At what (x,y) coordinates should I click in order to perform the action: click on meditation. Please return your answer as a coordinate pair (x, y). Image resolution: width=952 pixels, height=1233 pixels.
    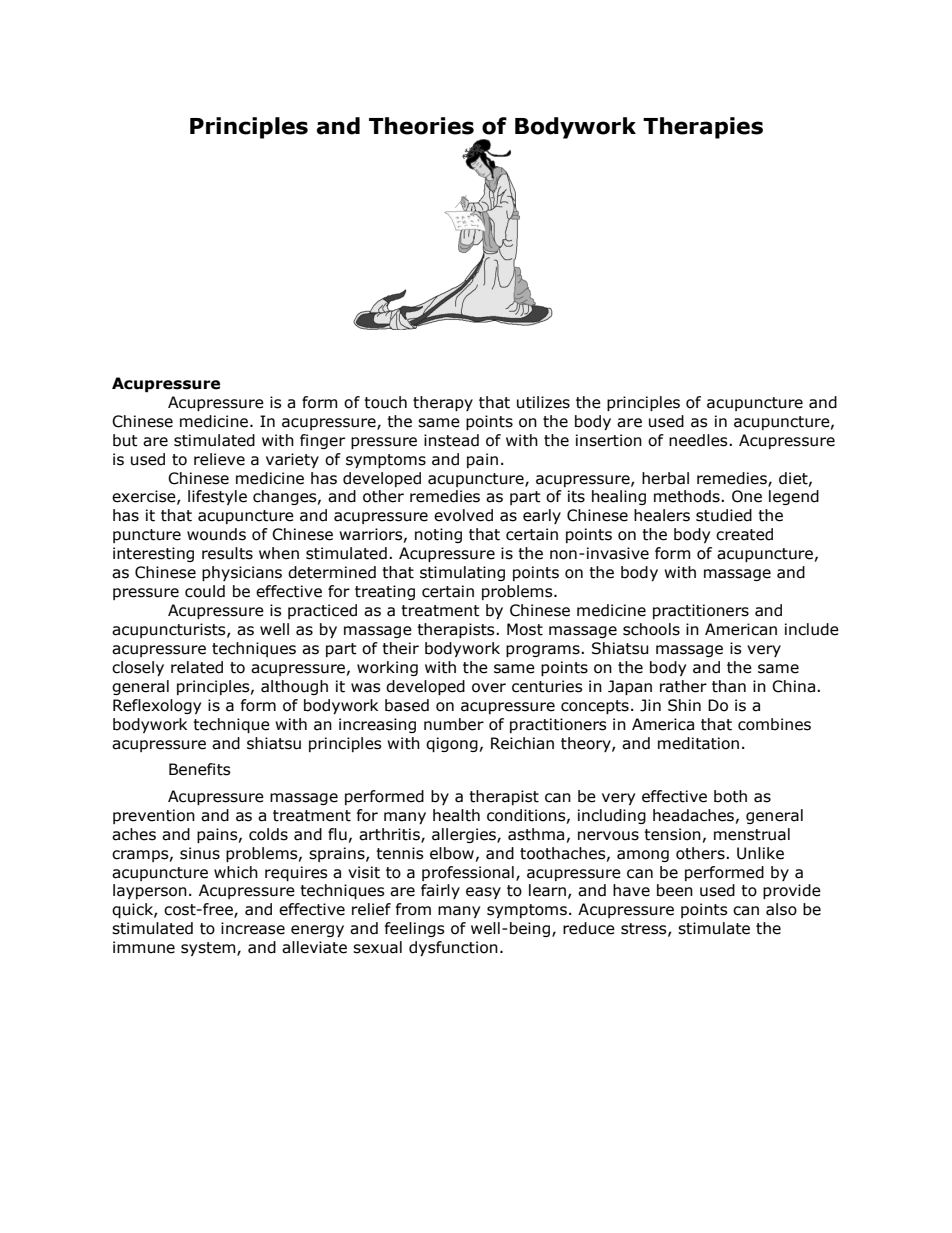
    Looking at the image, I should click on (698, 743).
